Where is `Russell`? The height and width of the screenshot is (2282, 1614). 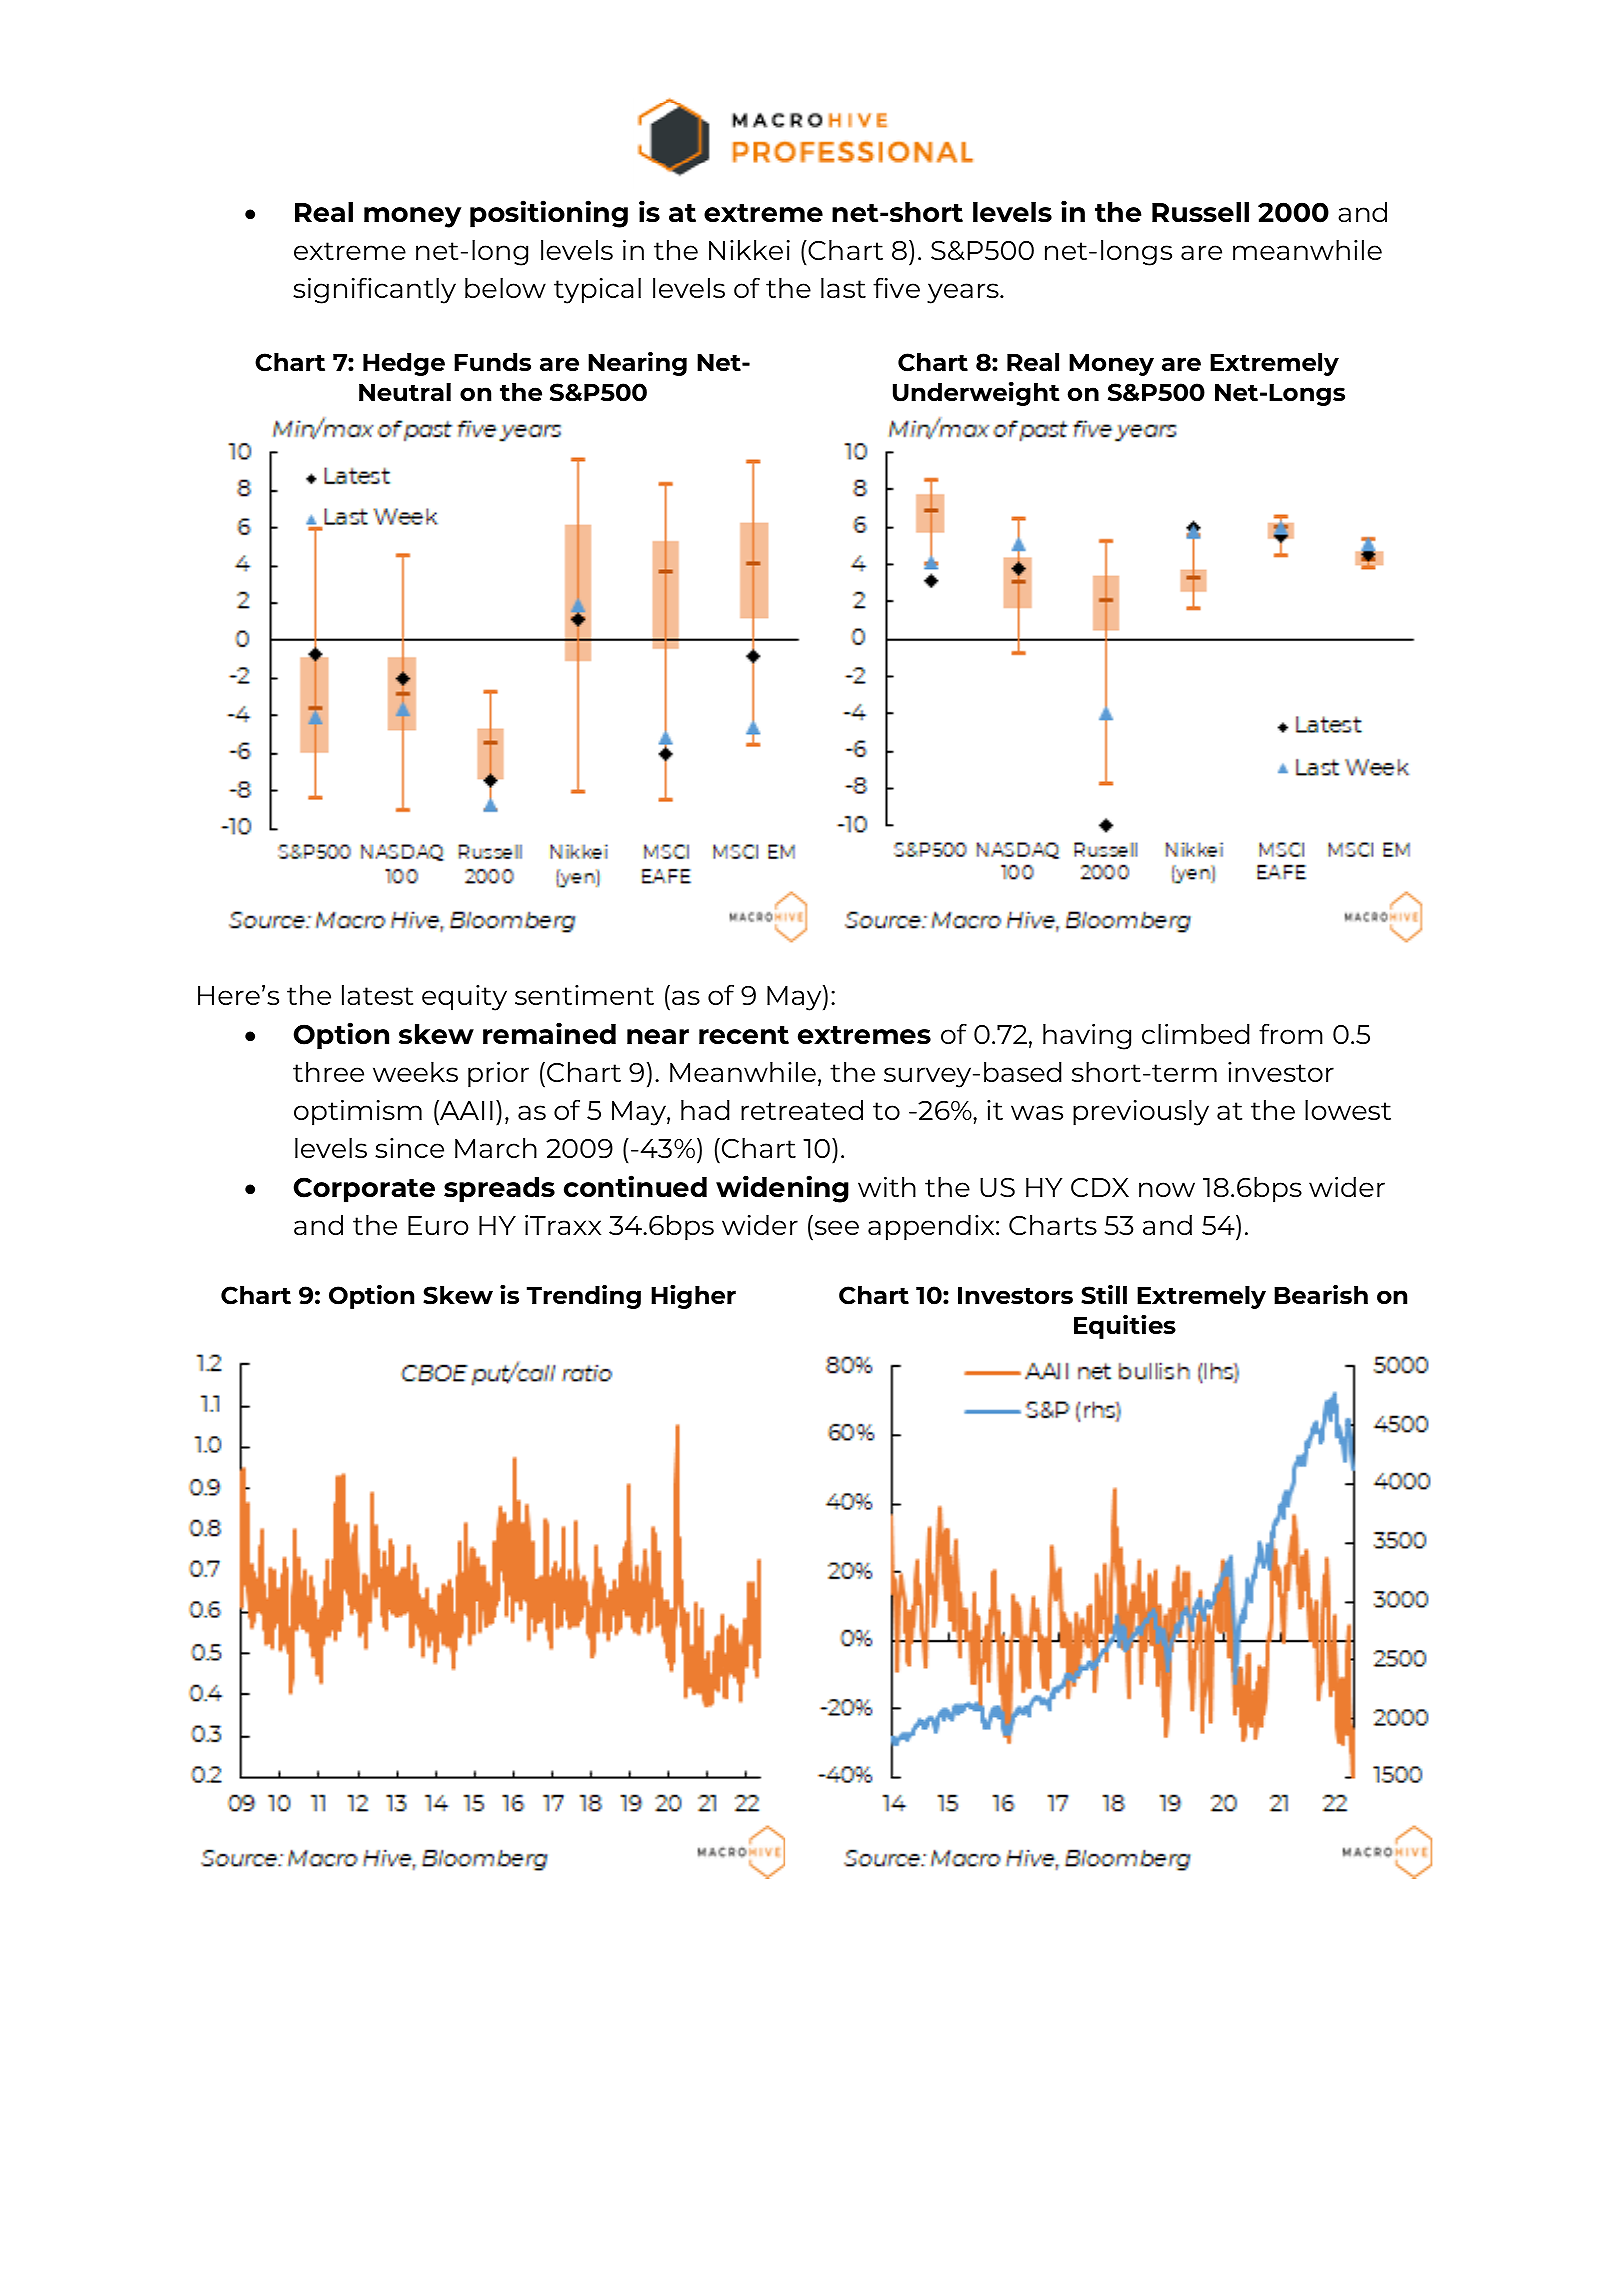 Russell is located at coordinates (1200, 212).
